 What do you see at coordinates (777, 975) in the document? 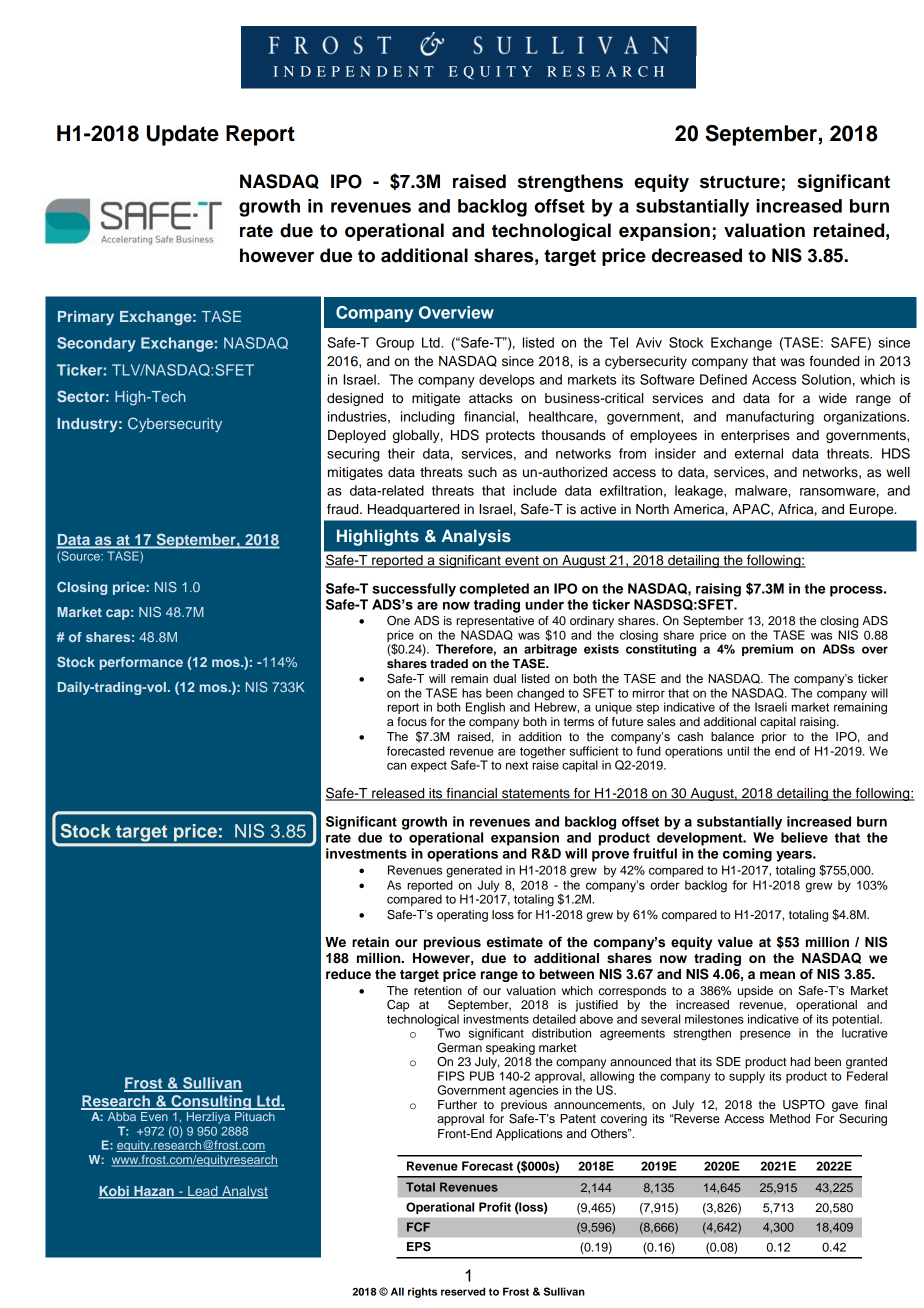
I see `mean` at bounding box center [777, 975].
